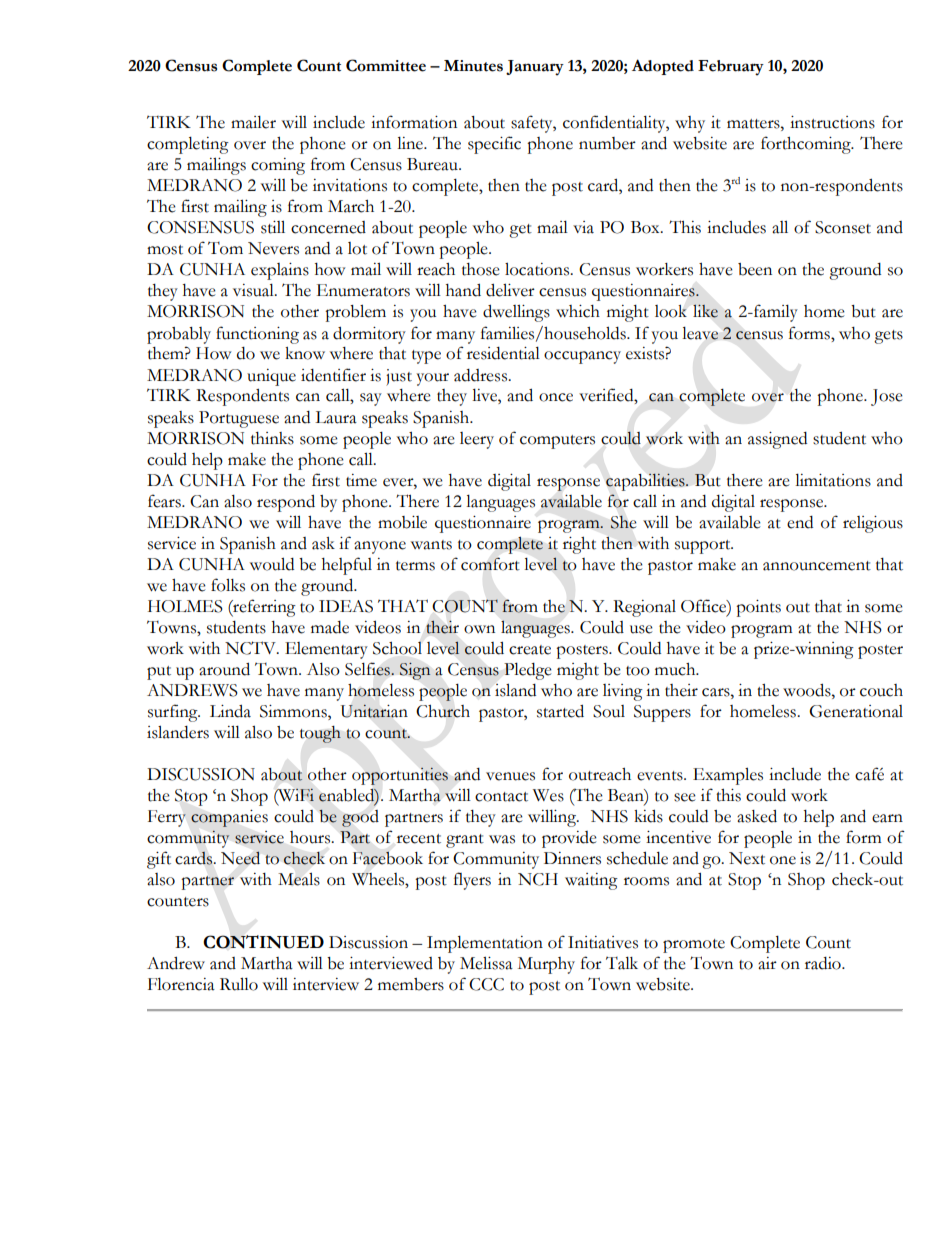 The width and height of the document is (952, 1233). What do you see at coordinates (263, 942) in the document?
I see `CONTINUED` at bounding box center [263, 942].
